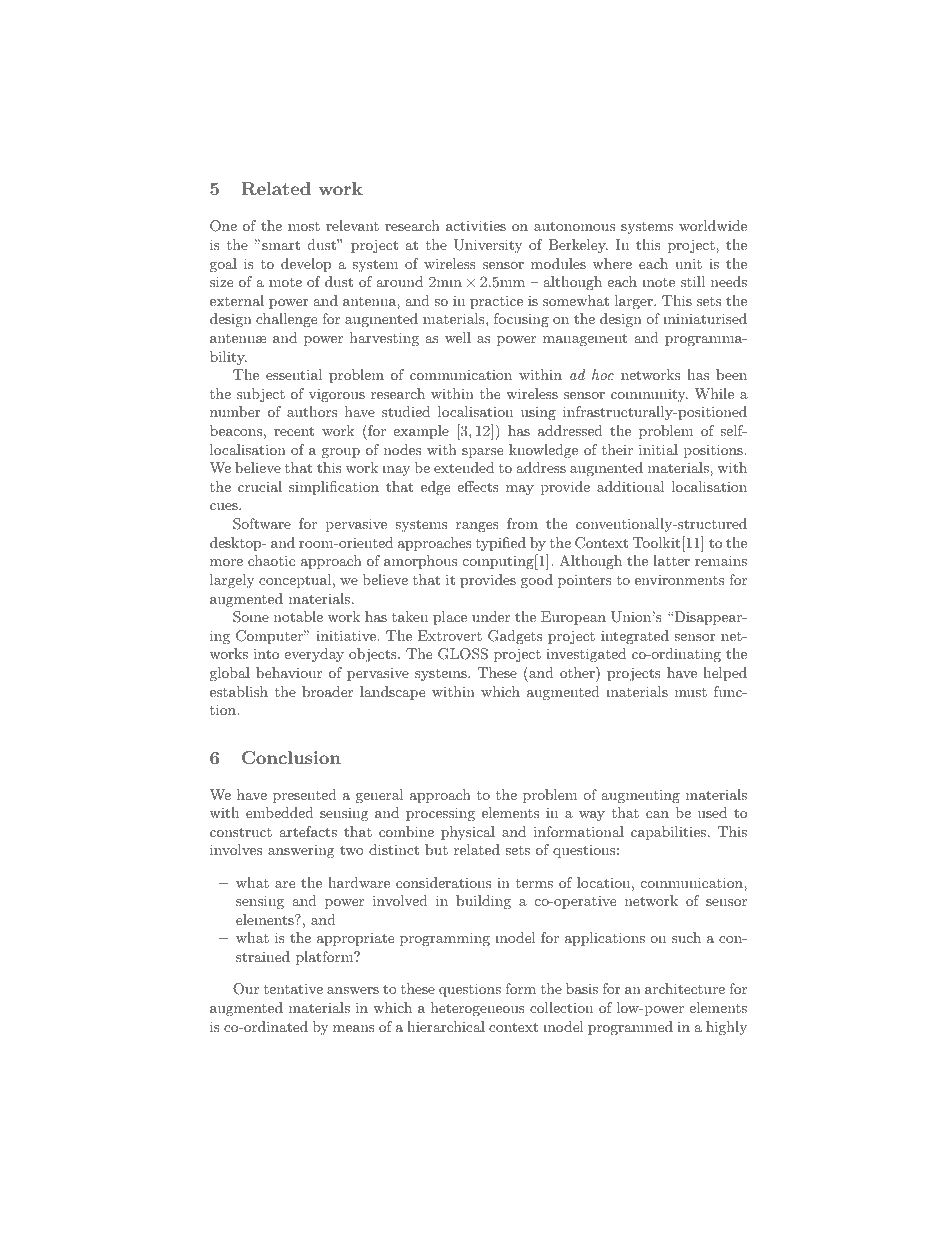 Image resolution: width=952 pixels, height=1233 pixels. What do you see at coordinates (468, 833) in the screenshot?
I see `physical` at bounding box center [468, 833].
